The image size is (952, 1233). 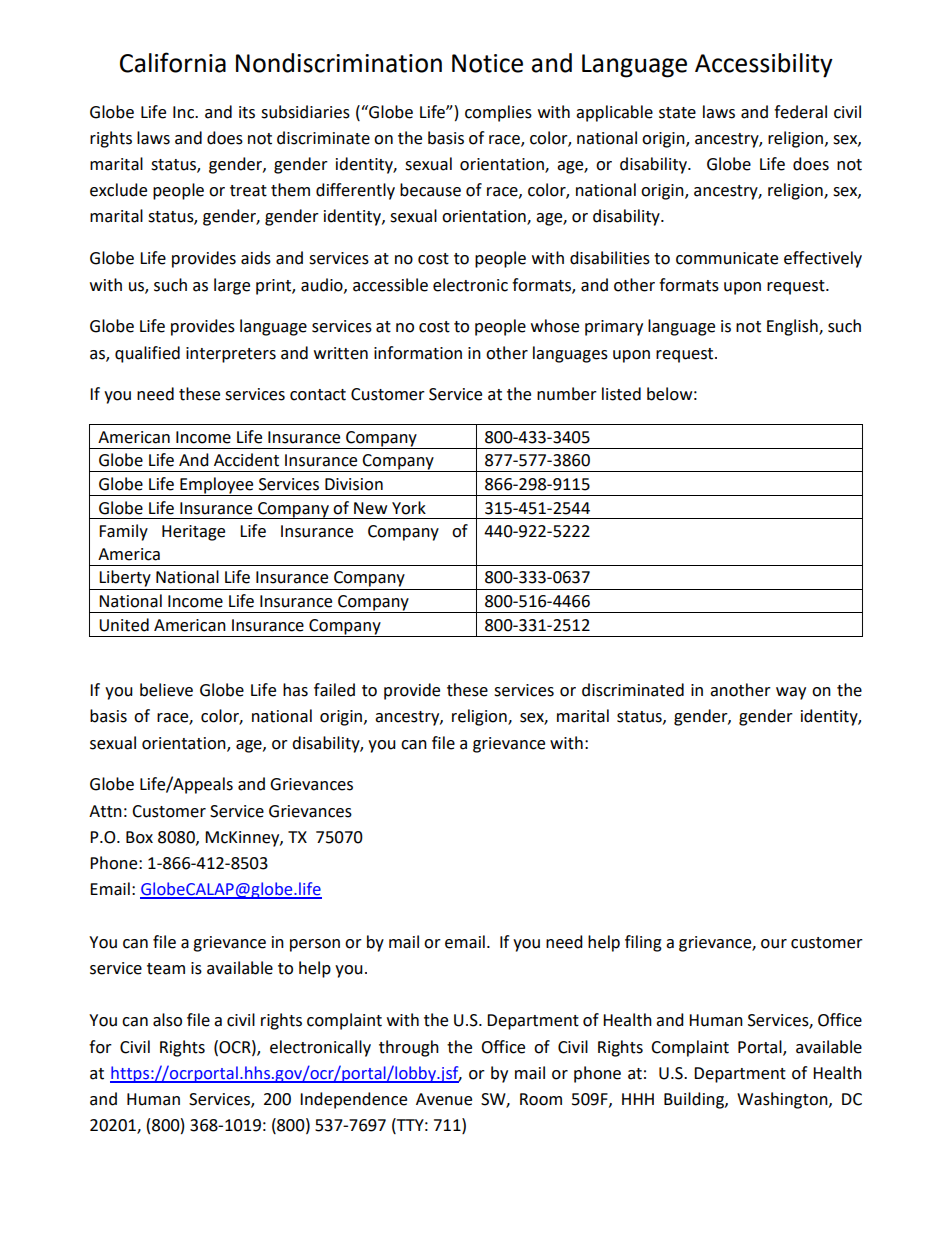 What do you see at coordinates (783, 1100) in the image?
I see `Washington` at bounding box center [783, 1100].
